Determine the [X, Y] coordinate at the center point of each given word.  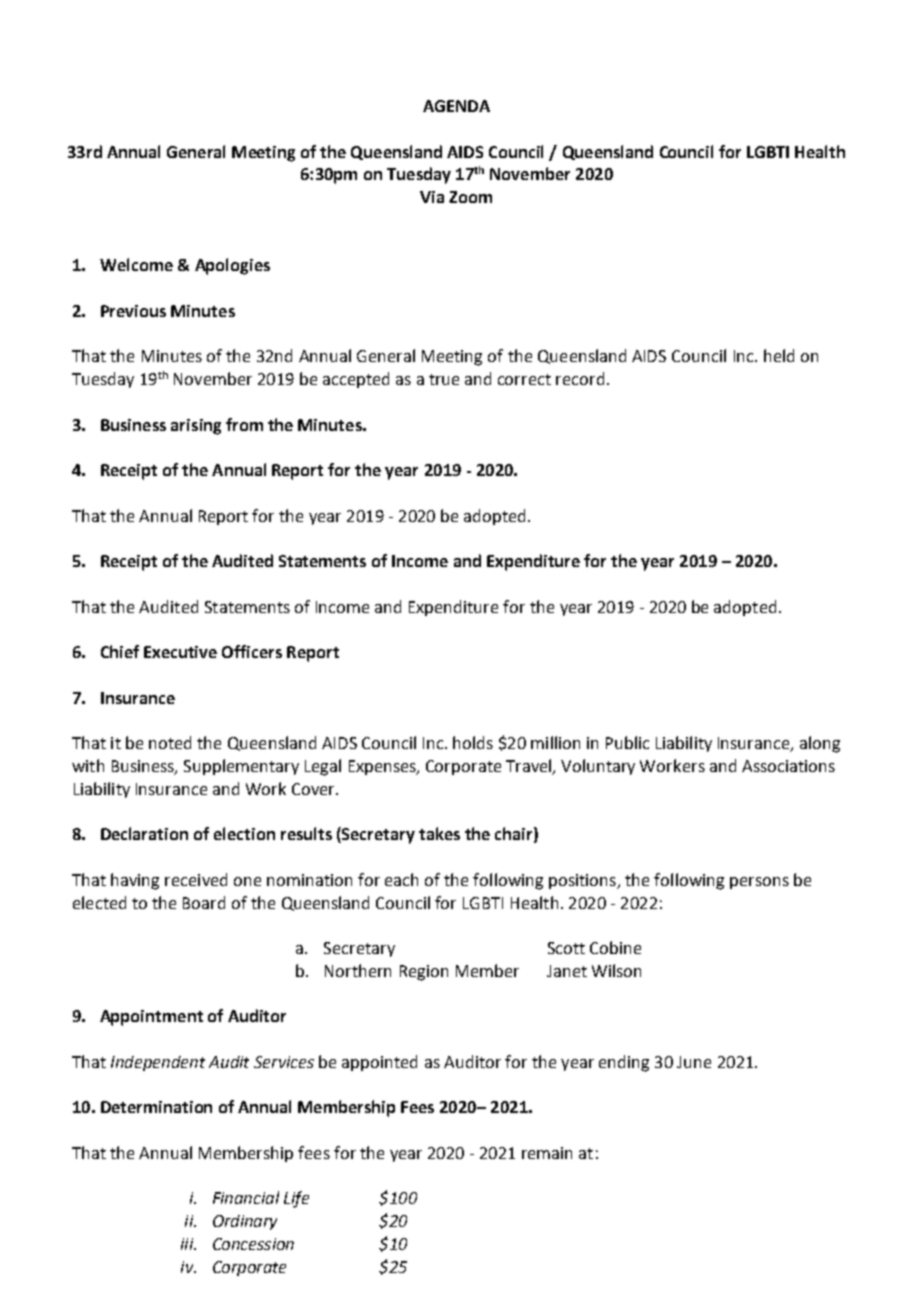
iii [188, 1244]
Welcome [136, 264]
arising [196, 427]
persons [759, 883]
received [196, 879]
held [779, 355]
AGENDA [456, 106]
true [444, 379]
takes [439, 833]
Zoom [470, 197]
